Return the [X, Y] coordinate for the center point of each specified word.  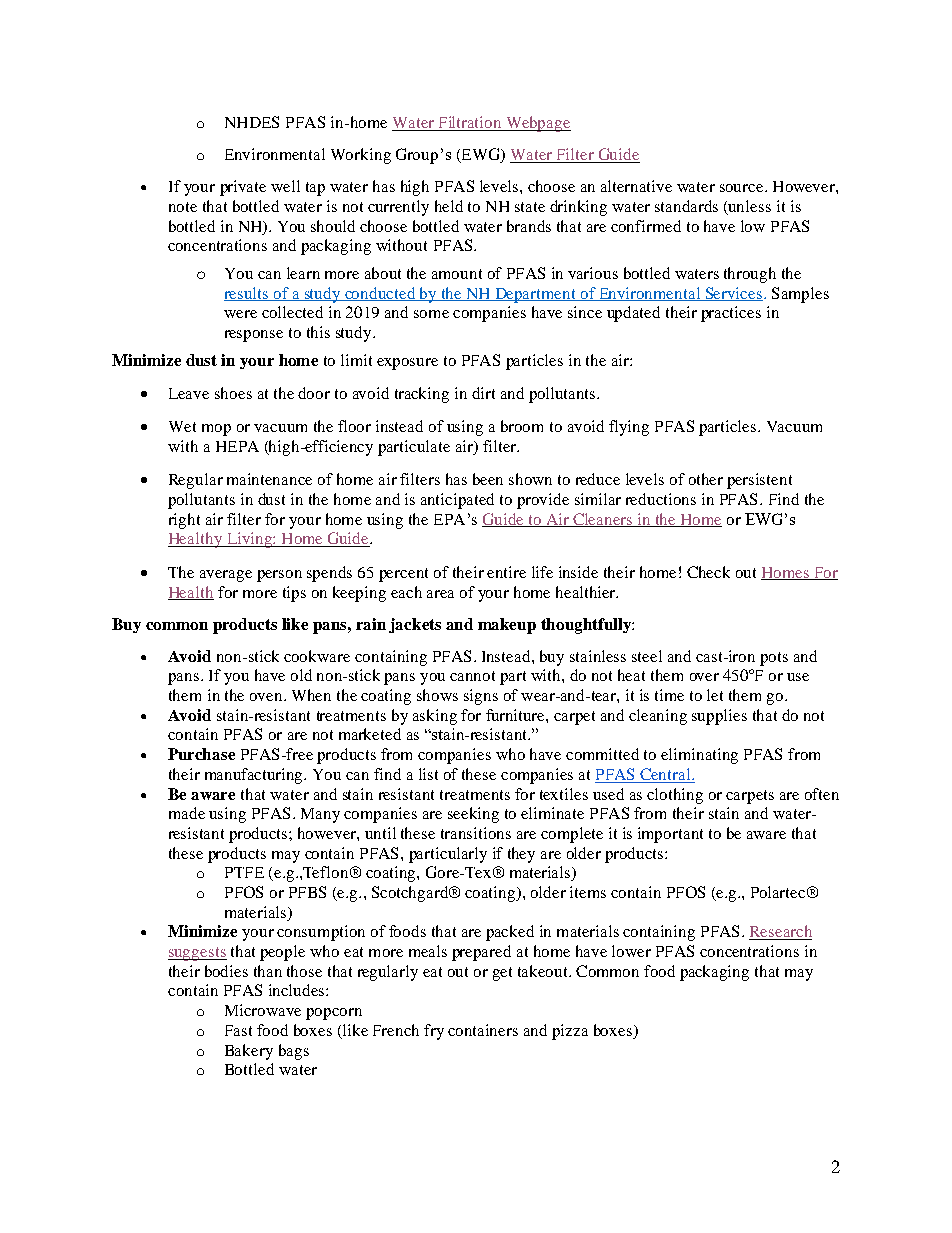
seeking [473, 815]
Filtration [470, 123]
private [243, 188]
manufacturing [255, 776]
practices [731, 314]
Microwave [263, 1010]
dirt [483, 393]
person [279, 576]
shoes [233, 393]
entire [506, 572]
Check [708, 572]
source [743, 188]
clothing [675, 796]
